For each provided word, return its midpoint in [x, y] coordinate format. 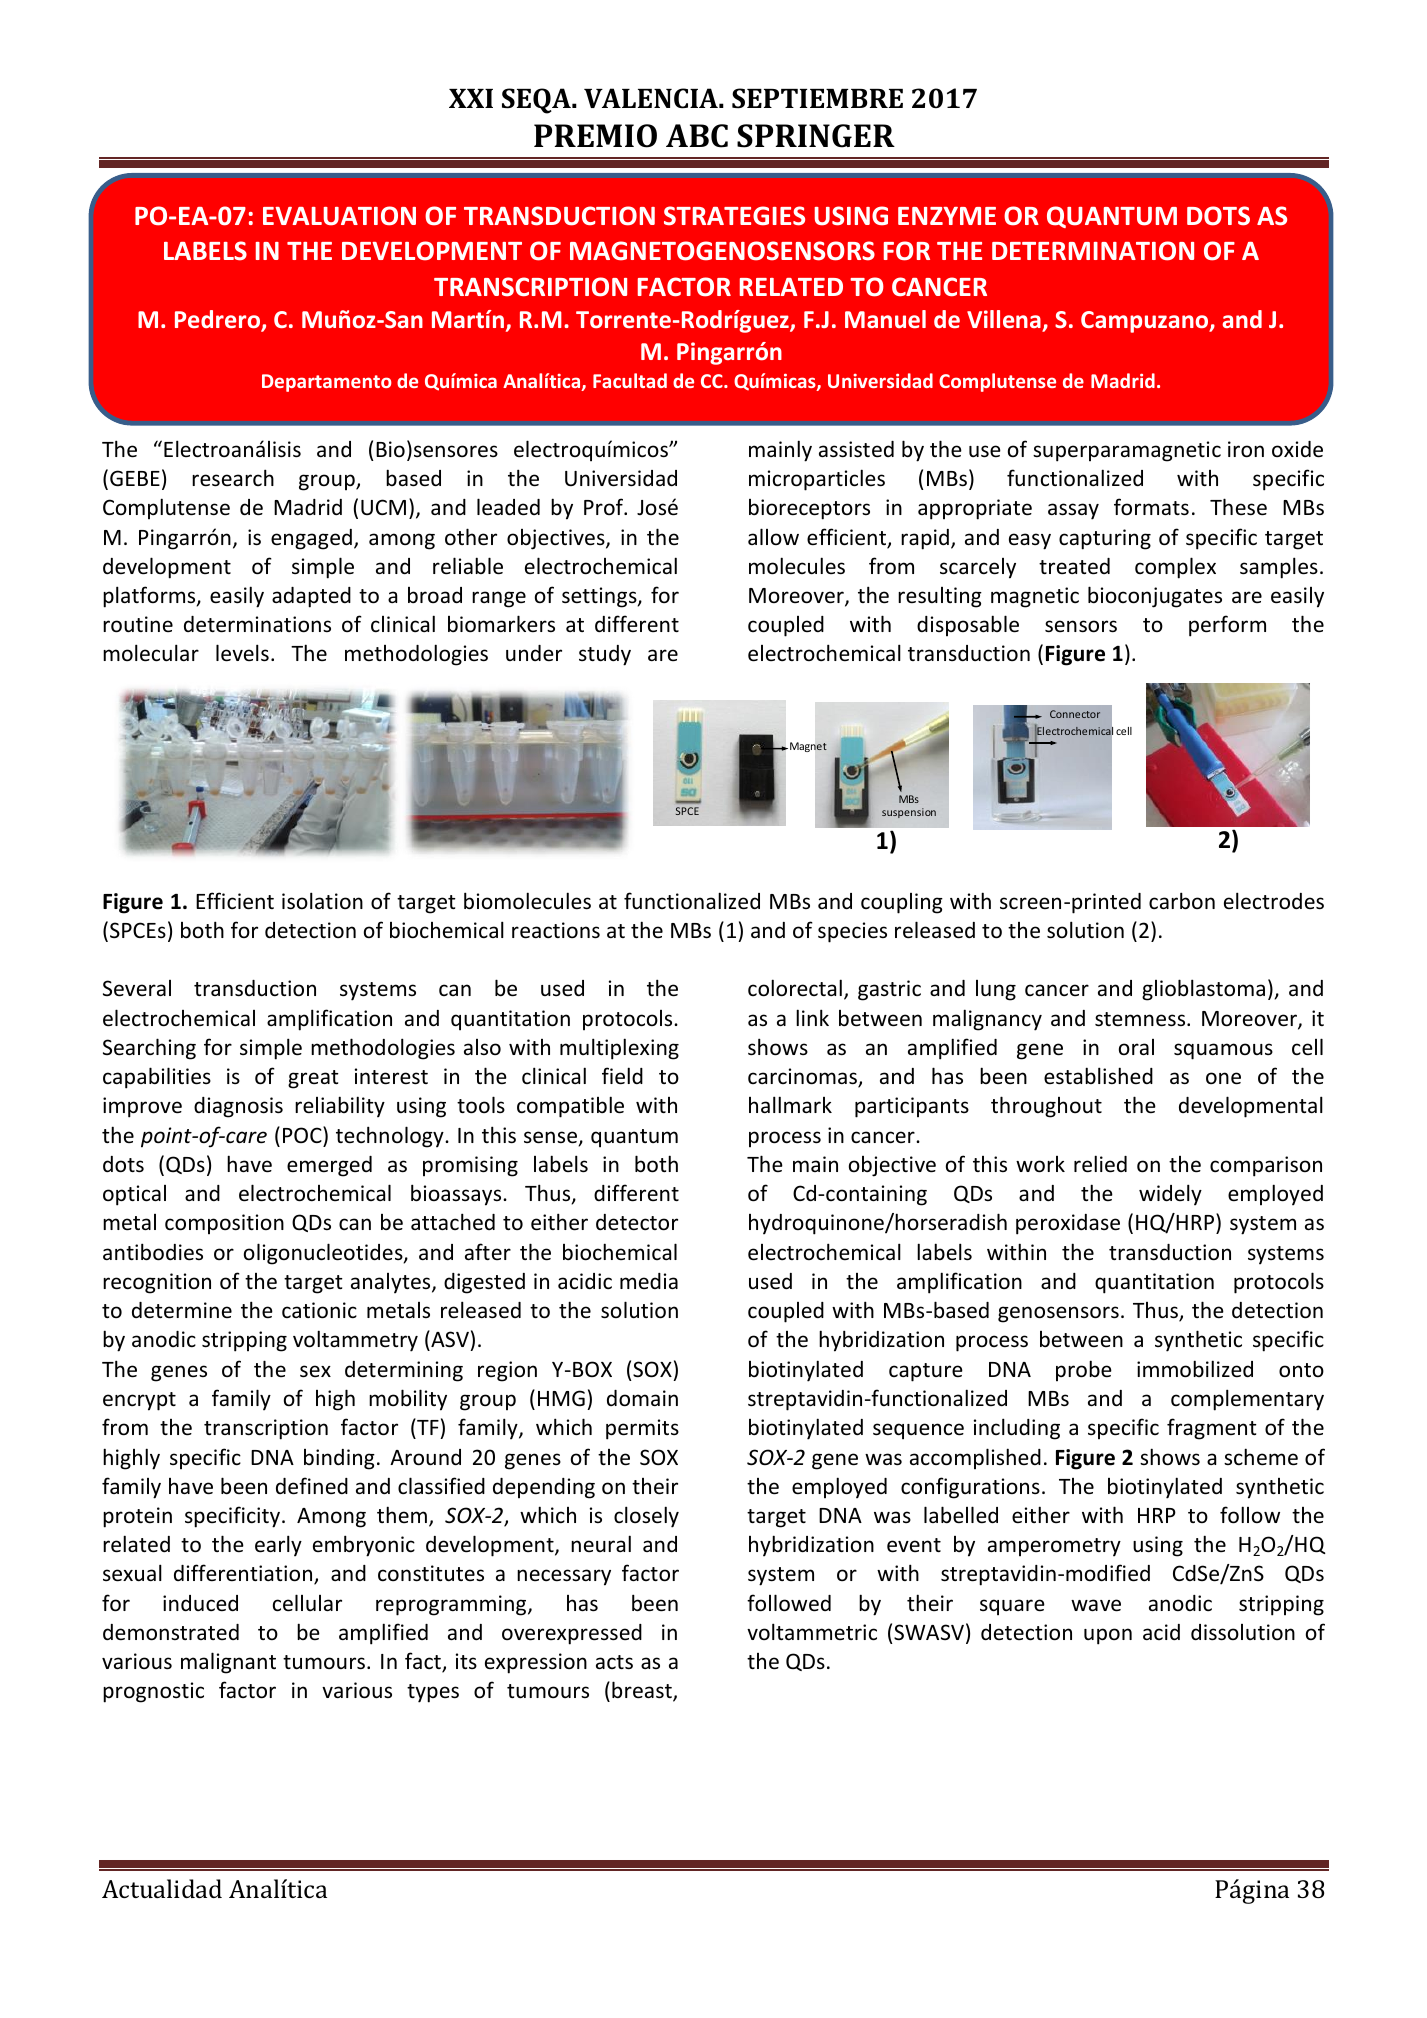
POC [303, 1134]
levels [242, 653]
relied [1100, 1164]
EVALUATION [339, 216]
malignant [228, 1663]
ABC [697, 136]
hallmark [790, 1104]
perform [1227, 626]
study [605, 655]
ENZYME [947, 216]
